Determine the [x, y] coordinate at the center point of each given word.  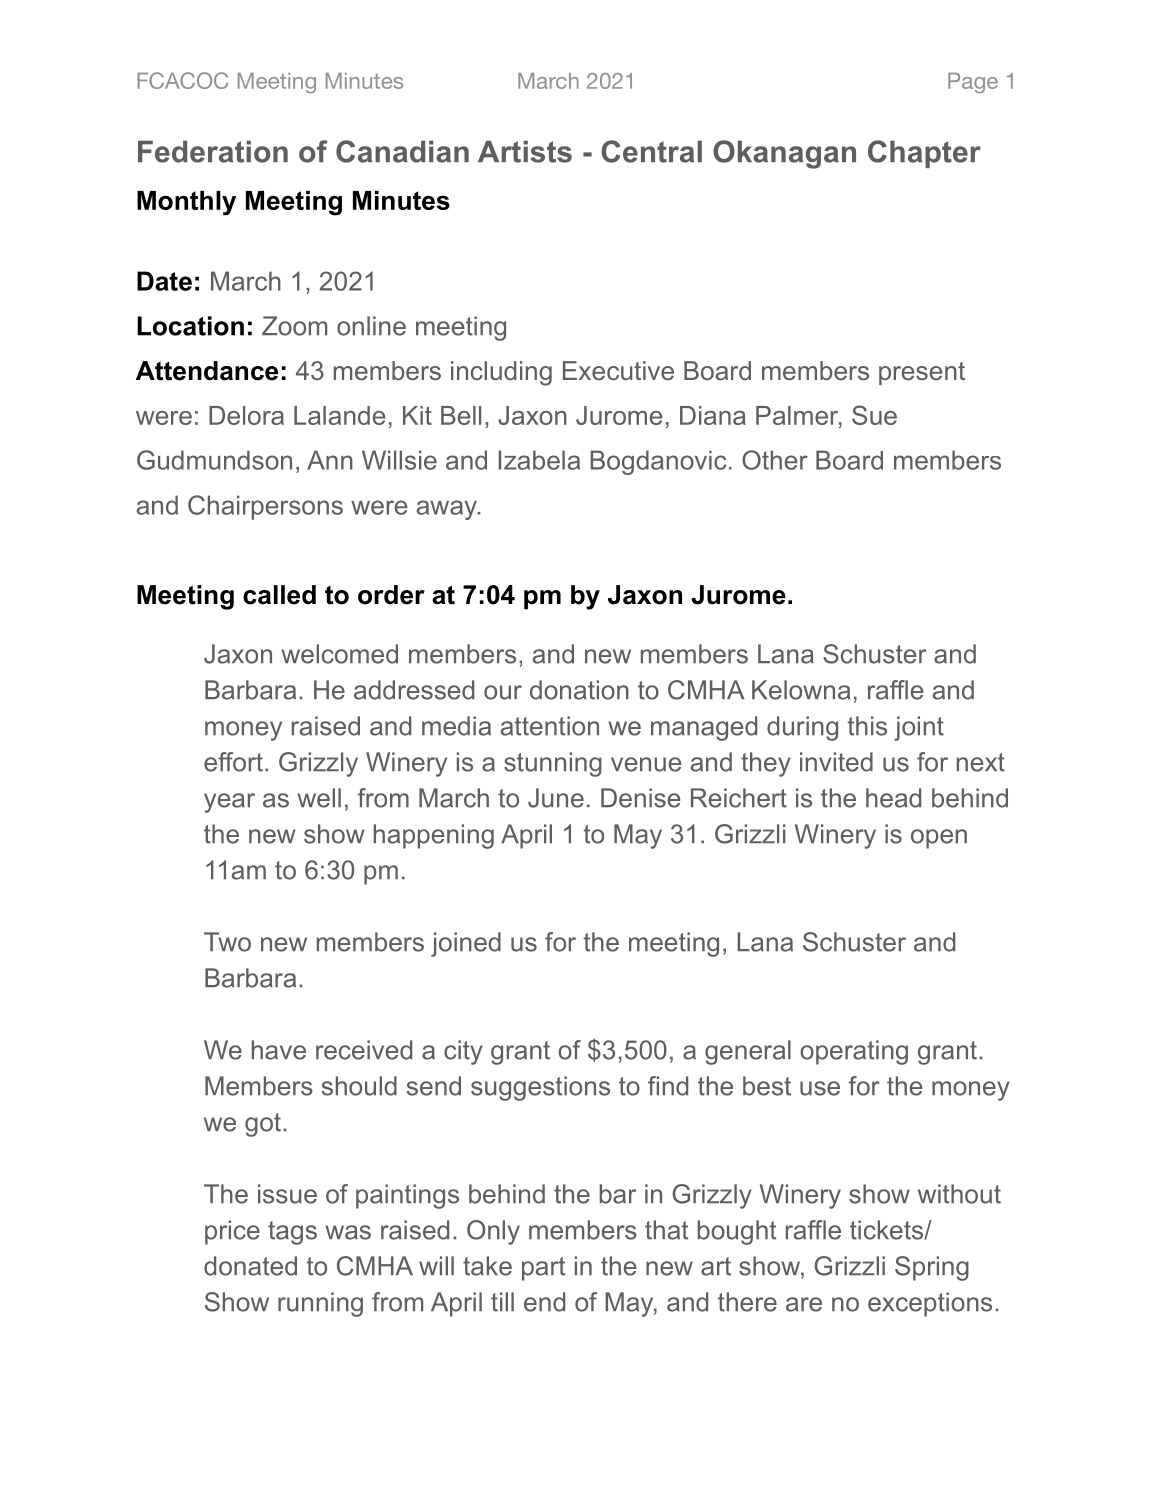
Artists [525, 151]
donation [579, 690]
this [867, 726]
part [543, 1269]
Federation [213, 151]
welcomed [339, 654]
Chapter [924, 154]
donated [250, 1266]
